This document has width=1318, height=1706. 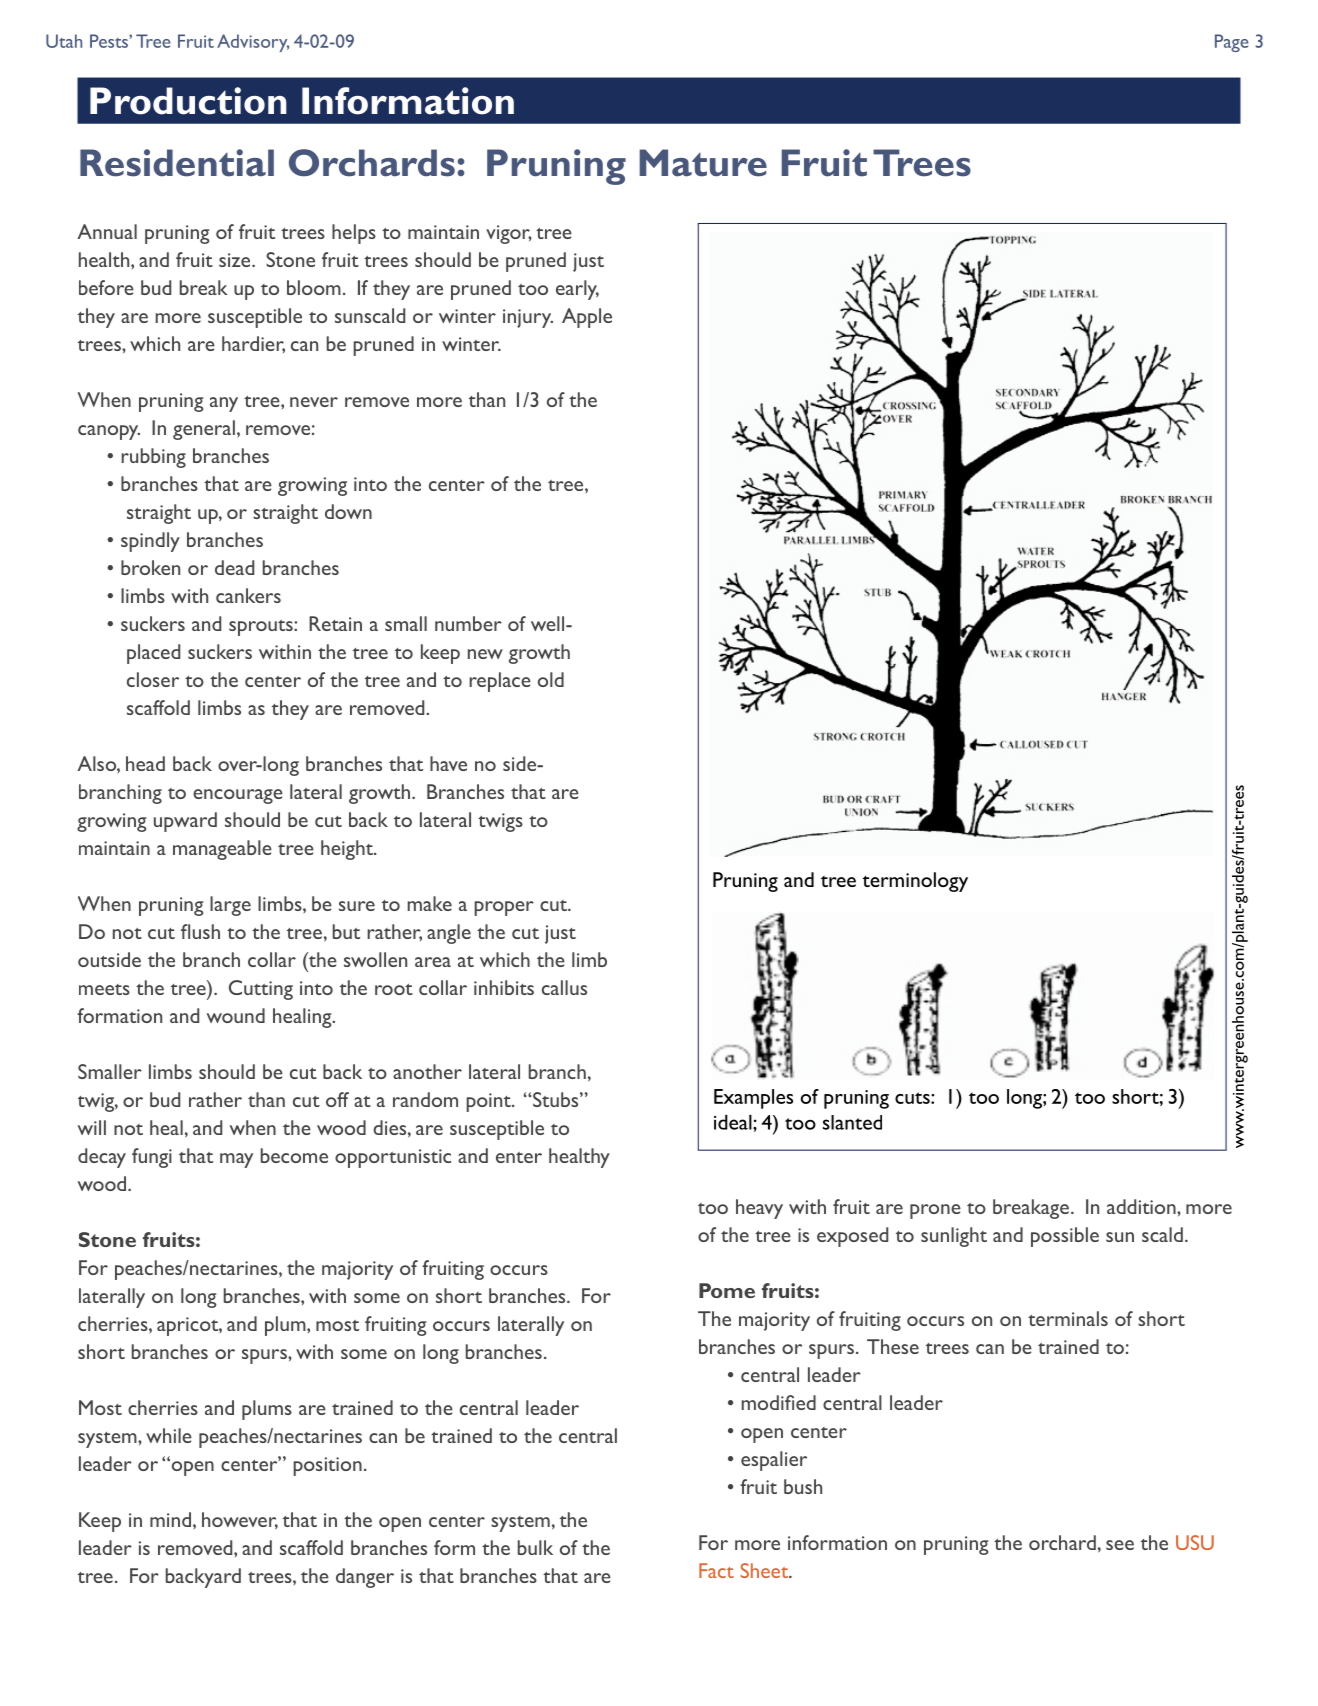 What do you see at coordinates (188, 101) in the document?
I see `Production` at bounding box center [188, 101].
